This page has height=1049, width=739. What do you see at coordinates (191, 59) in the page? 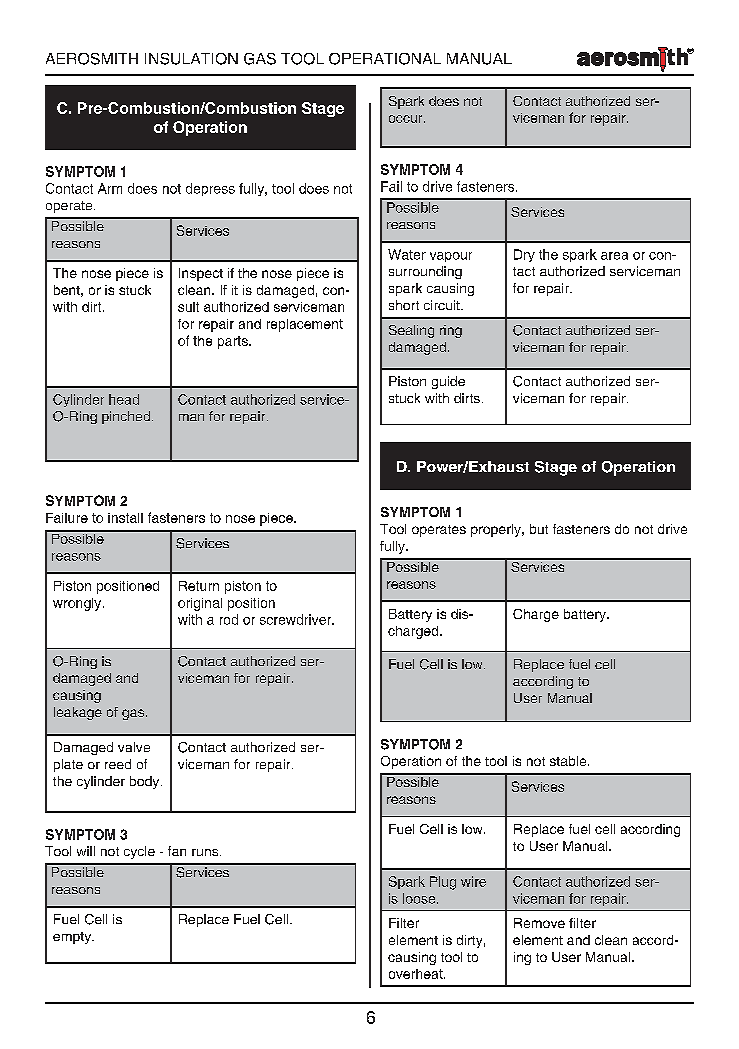
I see `INSULATION` at bounding box center [191, 59].
